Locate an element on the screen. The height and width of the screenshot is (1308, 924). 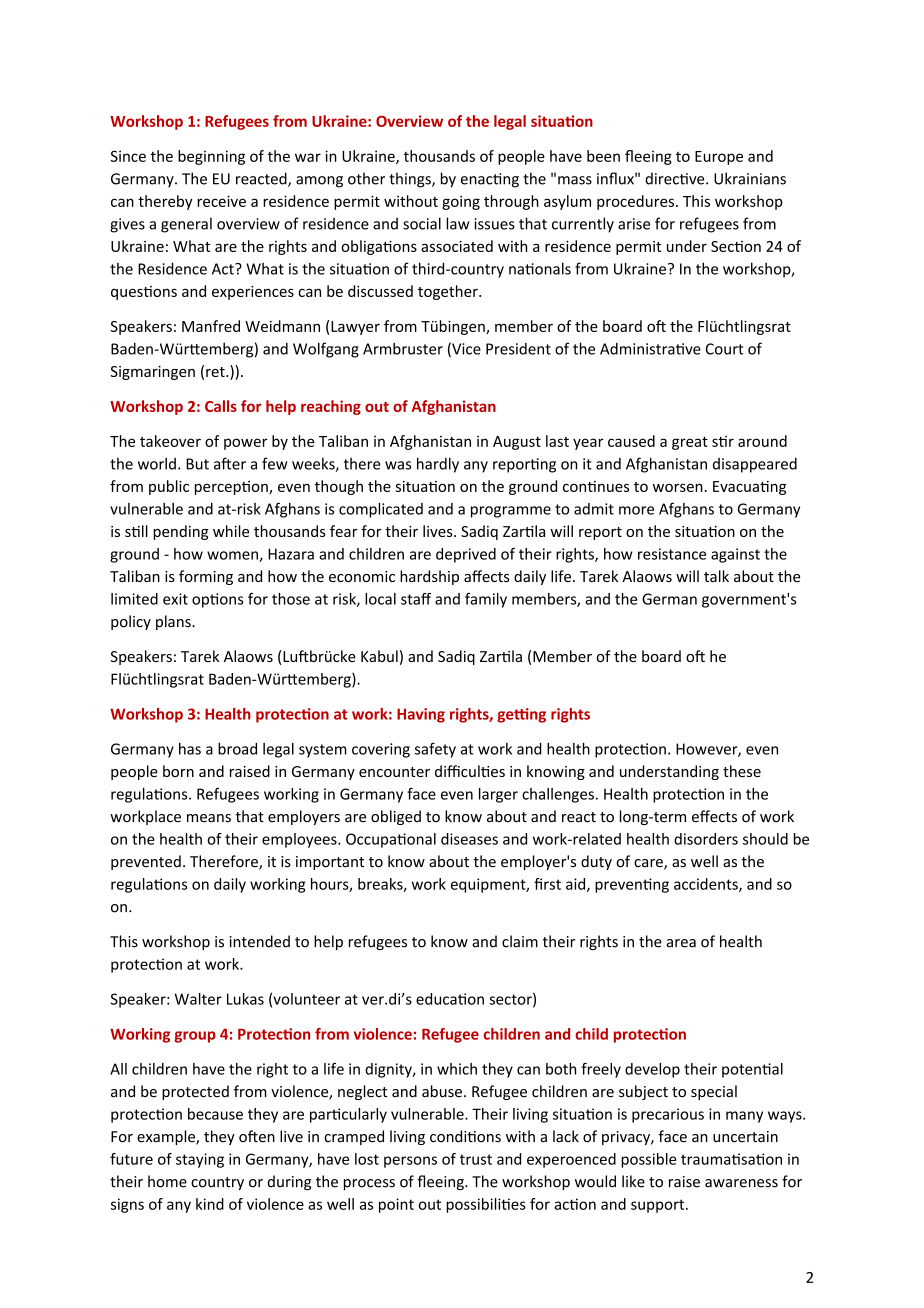
plans is located at coordinates (174, 622).
